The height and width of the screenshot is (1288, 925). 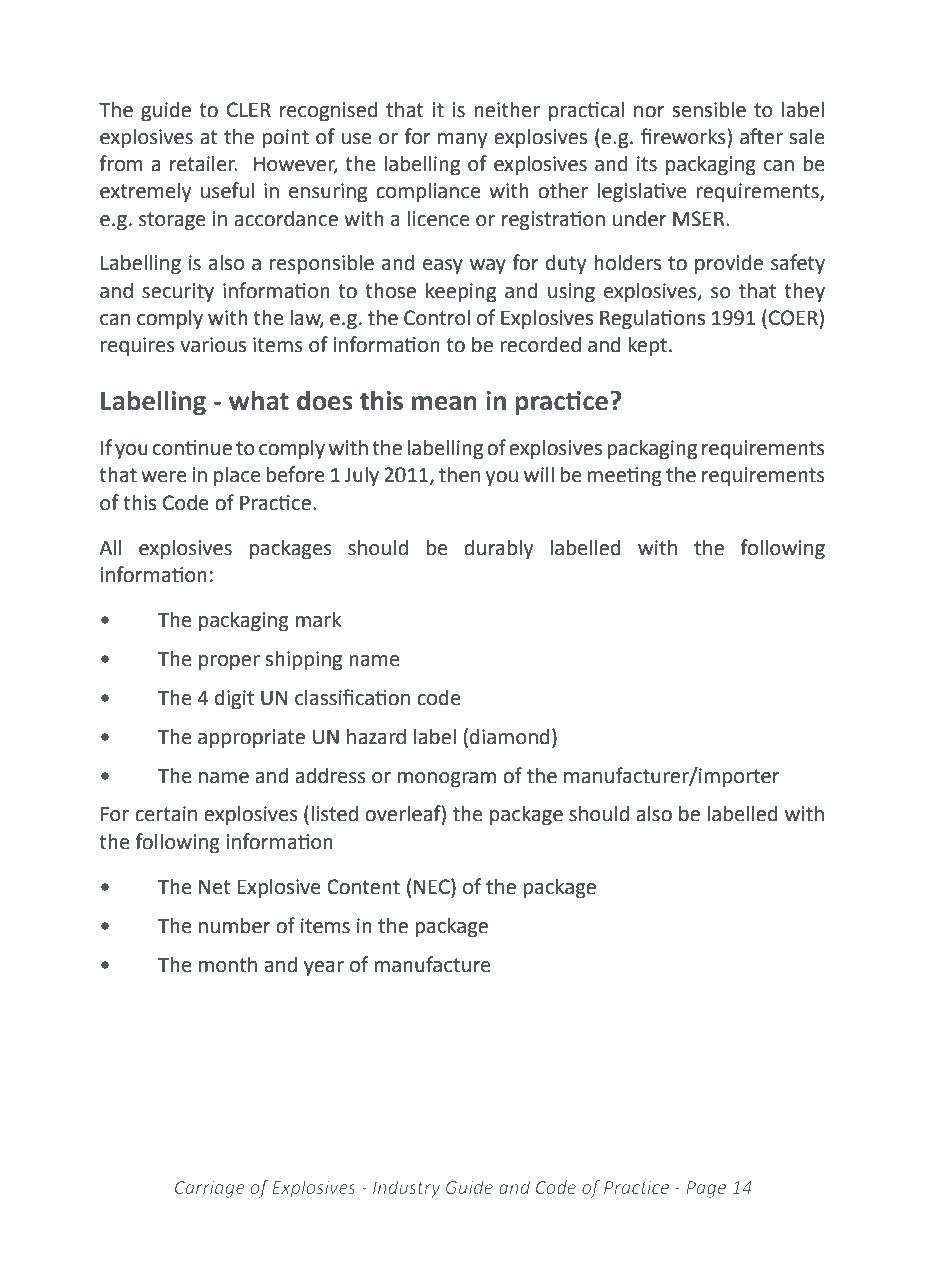 What do you see at coordinates (624, 477) in the screenshot?
I see `meeting` at bounding box center [624, 477].
